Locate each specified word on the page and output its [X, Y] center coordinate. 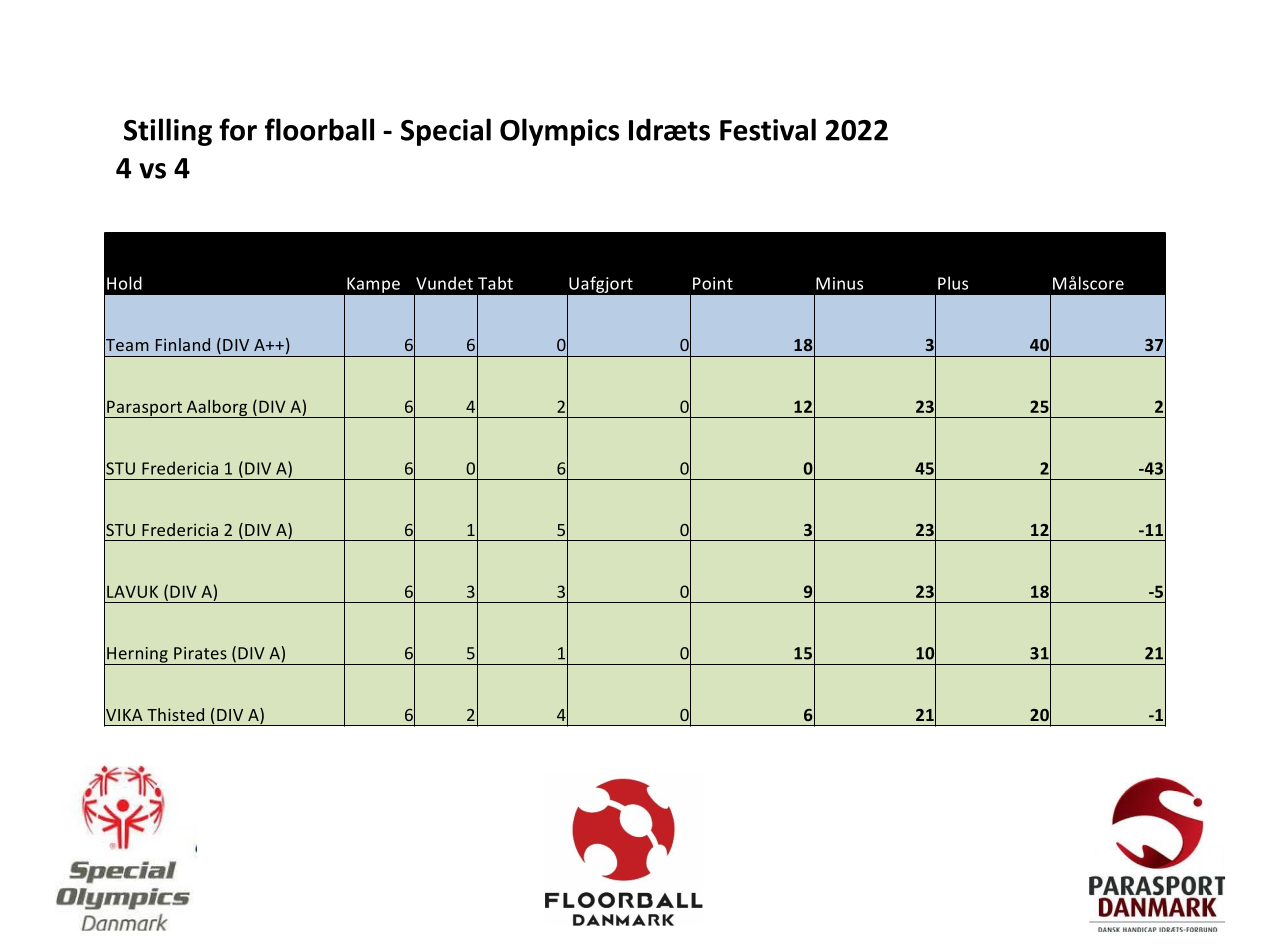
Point [713, 283]
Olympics [559, 132]
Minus [839, 283]
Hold [124, 283]
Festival [768, 129]
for [238, 129]
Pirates [200, 653]
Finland [183, 344]
